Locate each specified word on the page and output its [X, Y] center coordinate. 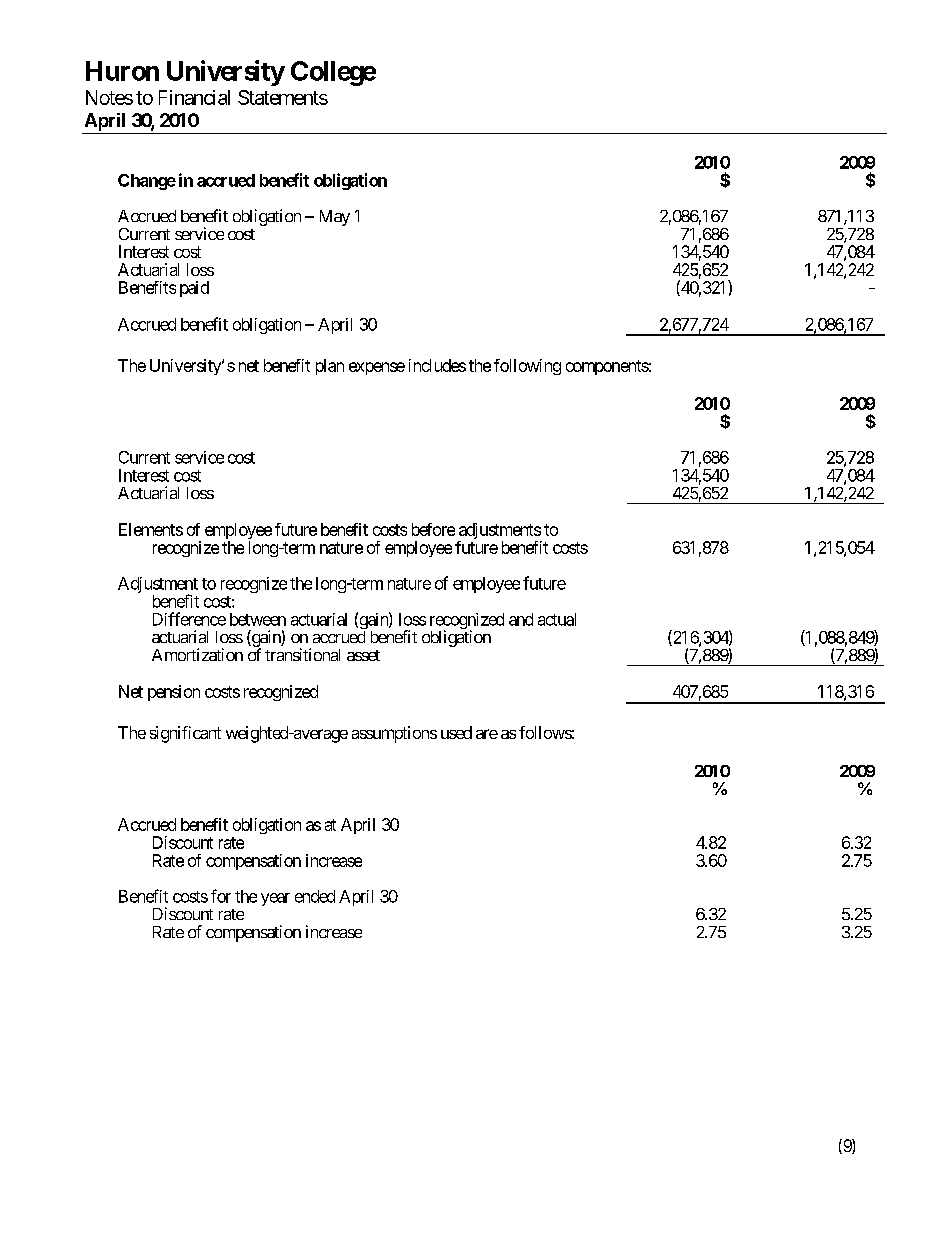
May [335, 218]
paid [194, 289]
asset [363, 655]
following [527, 367]
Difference [189, 619]
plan [330, 367]
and [521, 619]
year [275, 899]
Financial [194, 97]
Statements [283, 97]
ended [315, 896]
